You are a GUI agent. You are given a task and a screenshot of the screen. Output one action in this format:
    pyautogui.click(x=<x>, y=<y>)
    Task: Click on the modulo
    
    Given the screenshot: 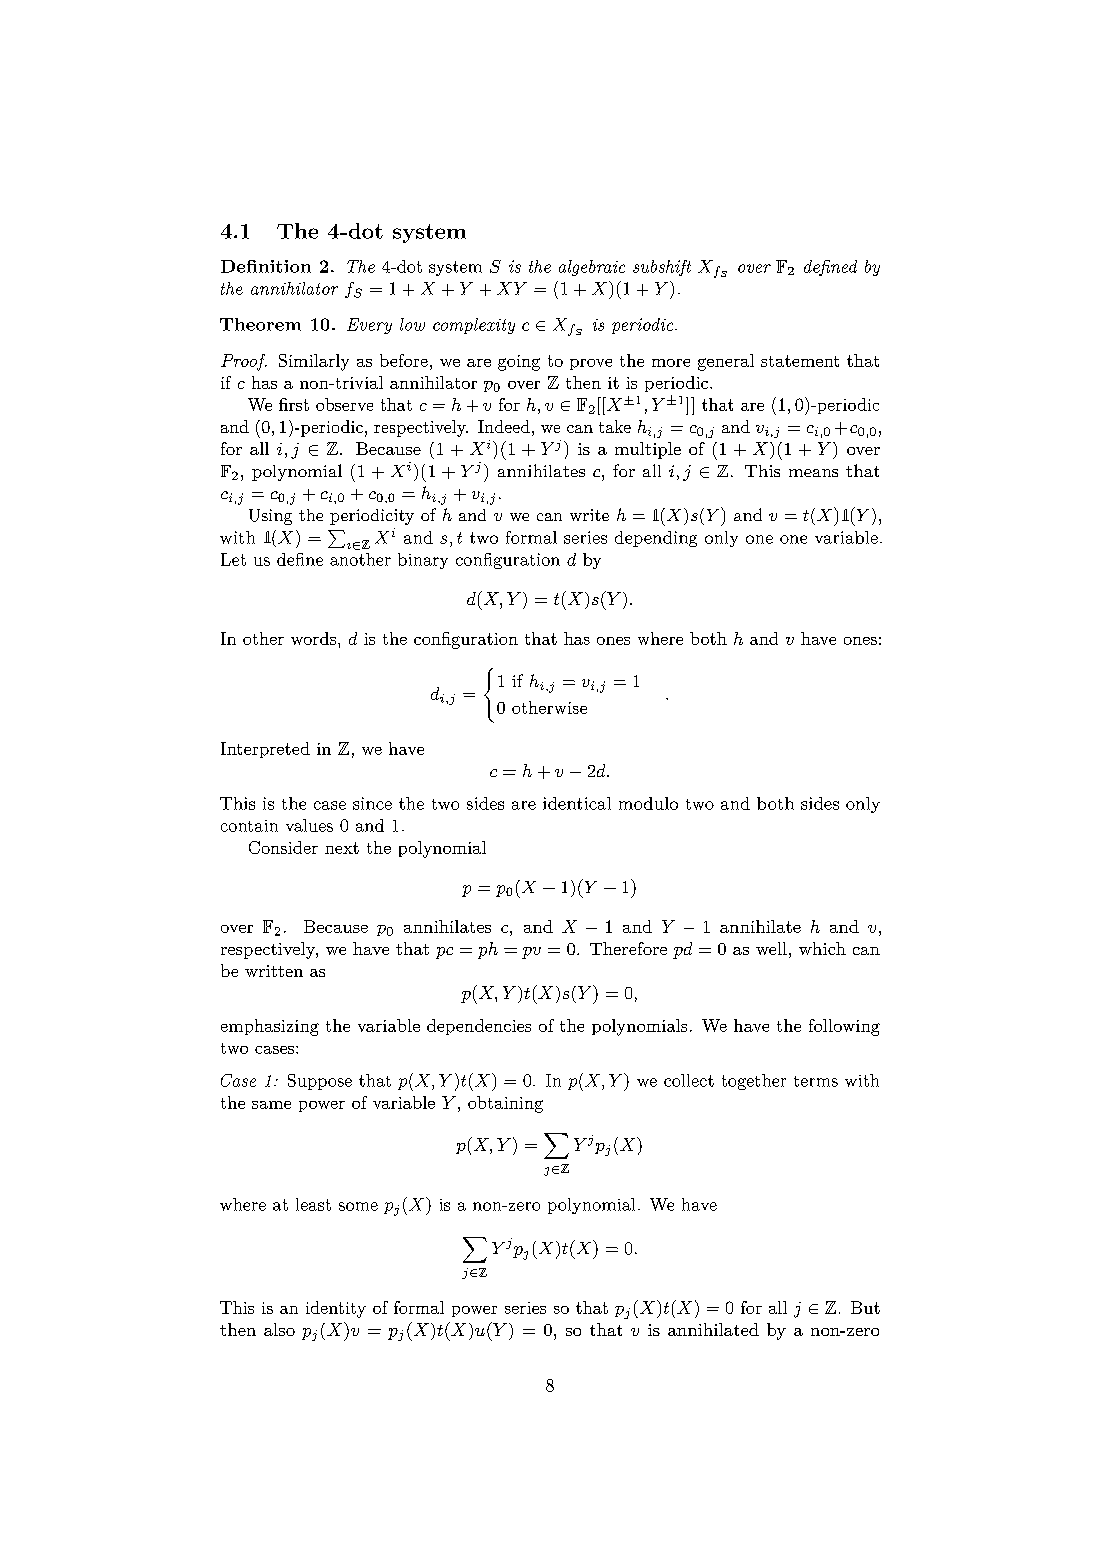 What is the action you would take?
    pyautogui.click(x=648, y=803)
